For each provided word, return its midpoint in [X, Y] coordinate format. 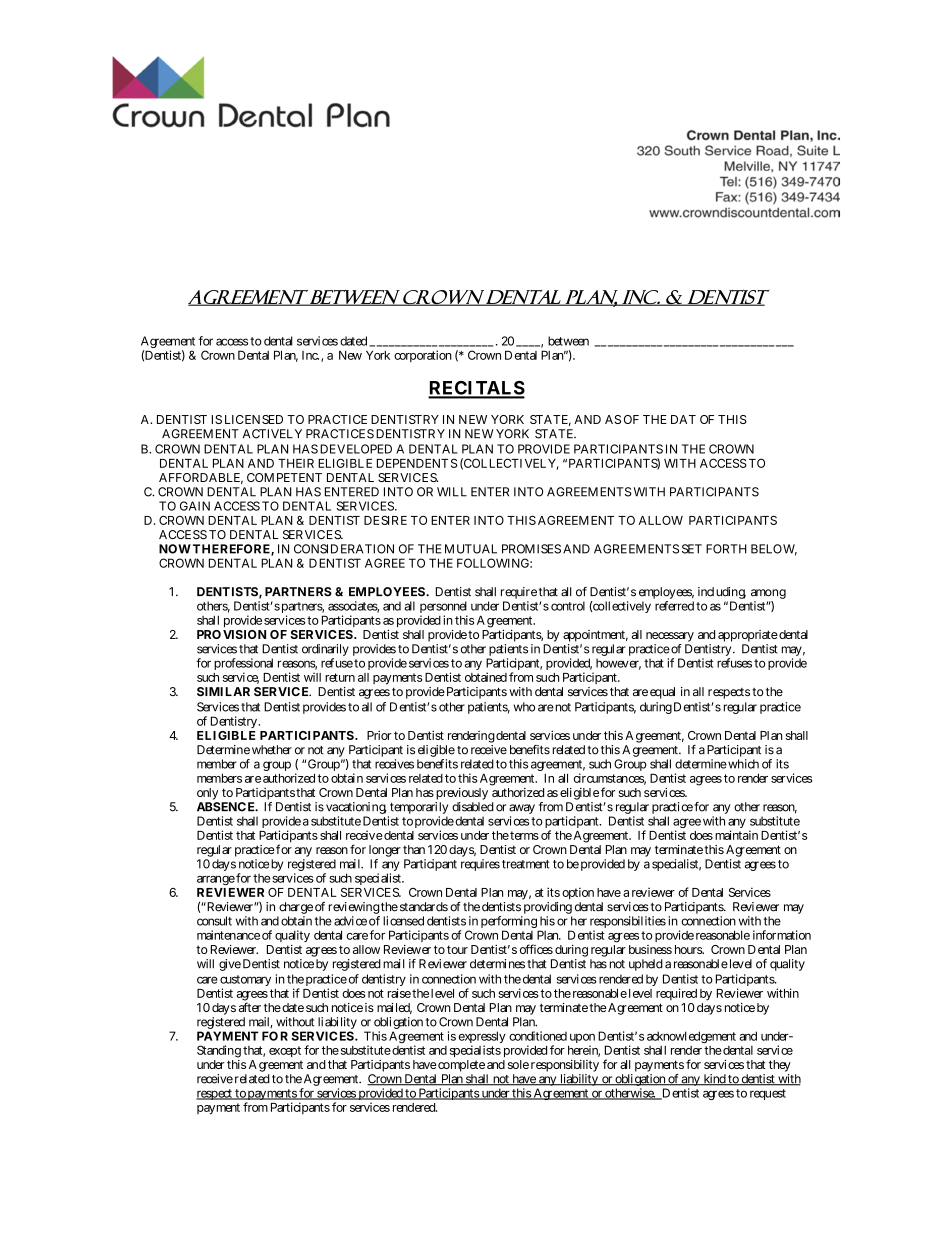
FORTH [726, 549]
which [742, 764]
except [285, 1051]
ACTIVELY [272, 434]
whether [272, 750]
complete [460, 1066]
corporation [423, 356]
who [524, 707]
